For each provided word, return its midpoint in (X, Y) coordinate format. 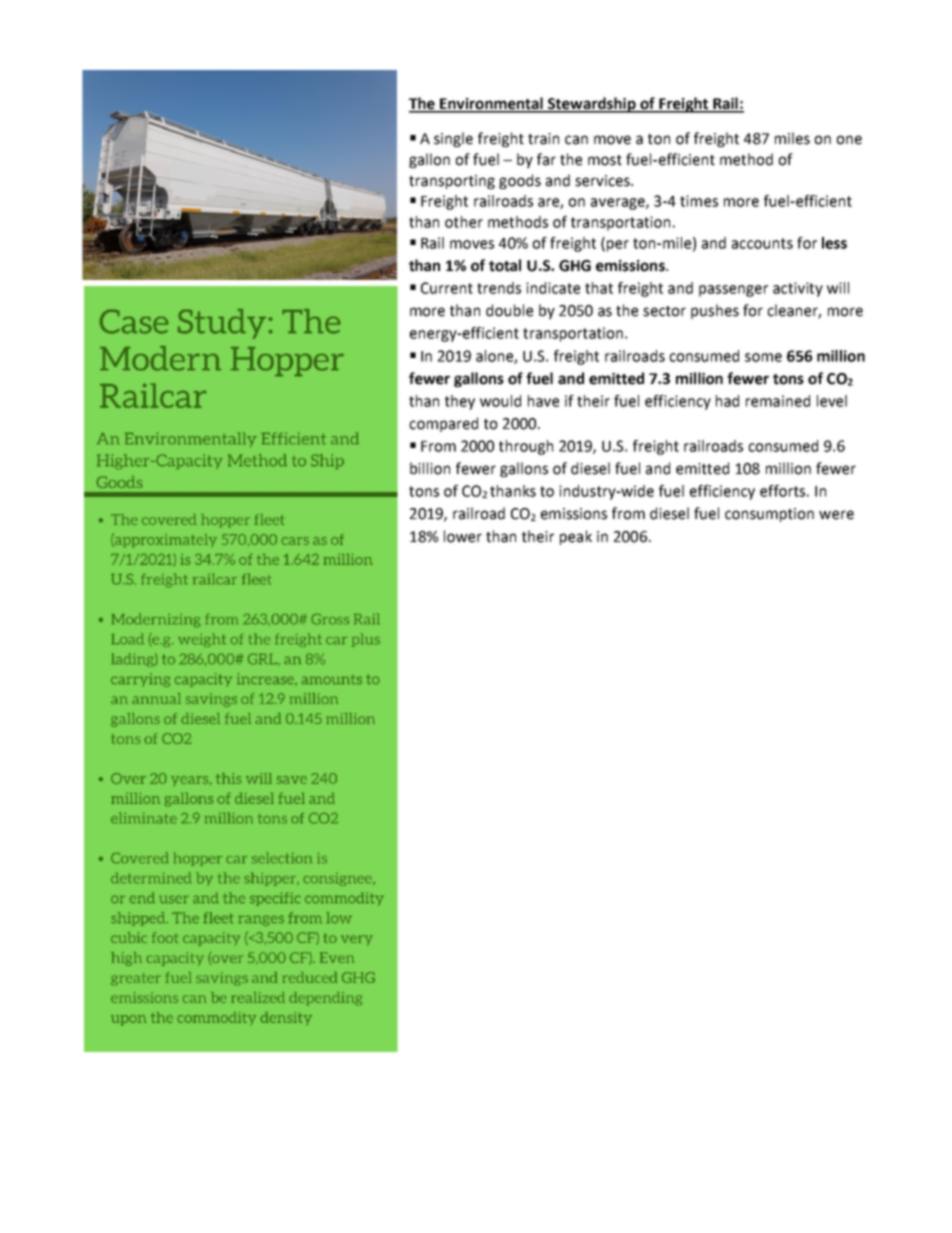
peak (576, 537)
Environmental (491, 104)
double (509, 310)
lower (463, 536)
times (699, 201)
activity (798, 289)
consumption (769, 515)
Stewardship (592, 105)
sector (664, 311)
